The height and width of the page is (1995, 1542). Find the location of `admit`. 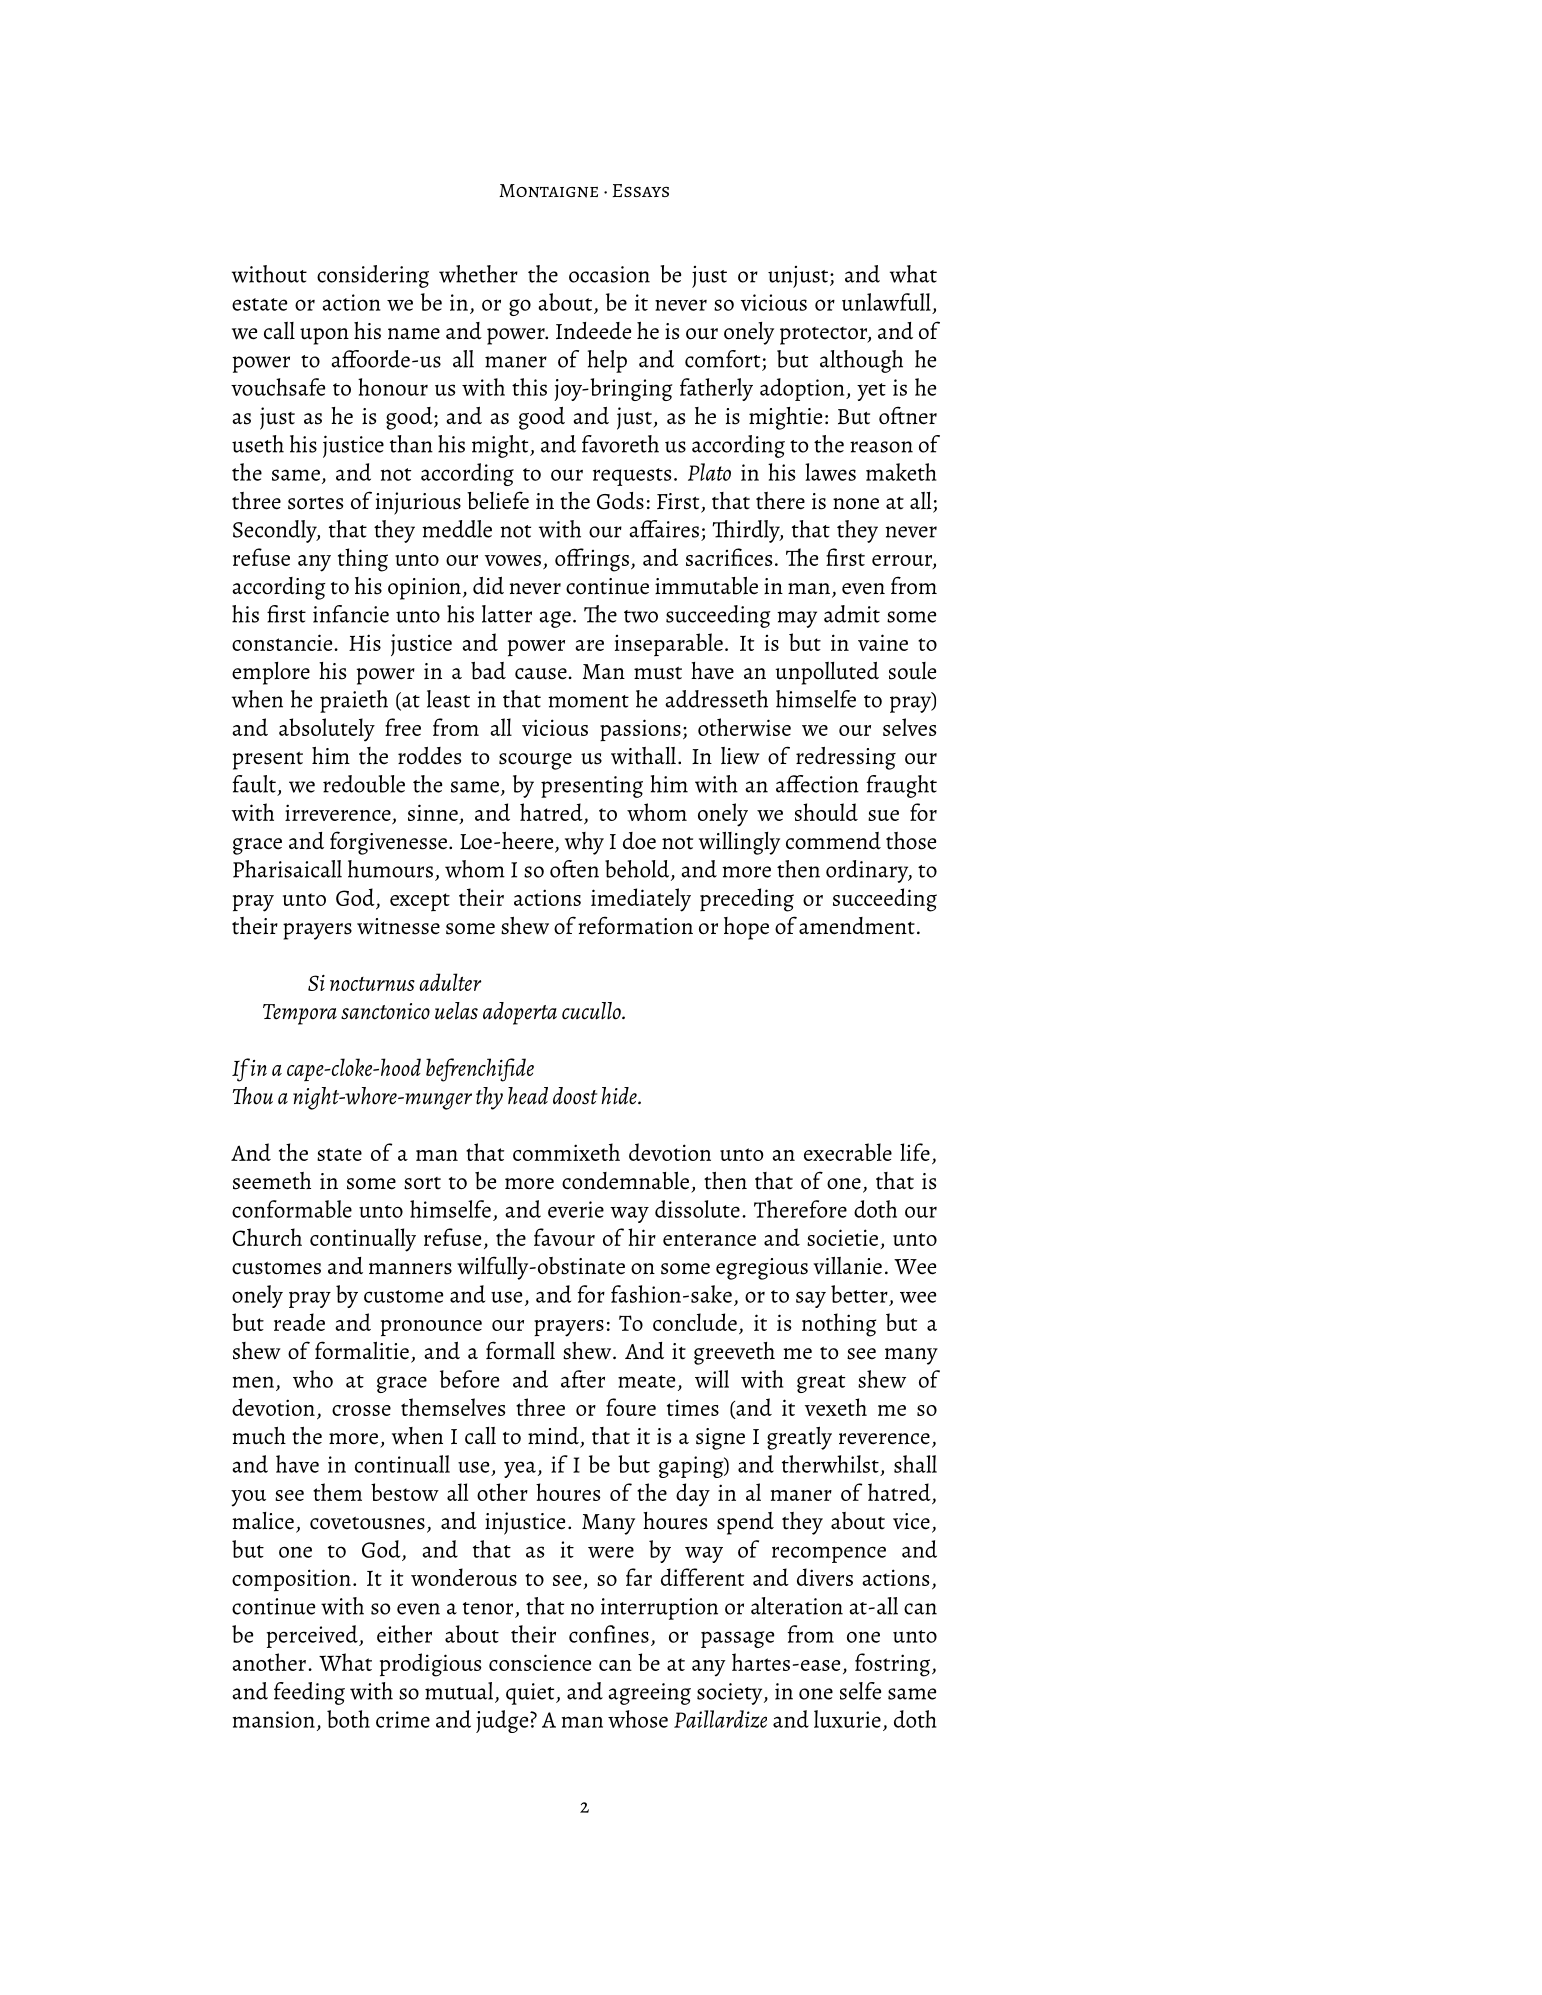

admit is located at coordinates (852, 614).
